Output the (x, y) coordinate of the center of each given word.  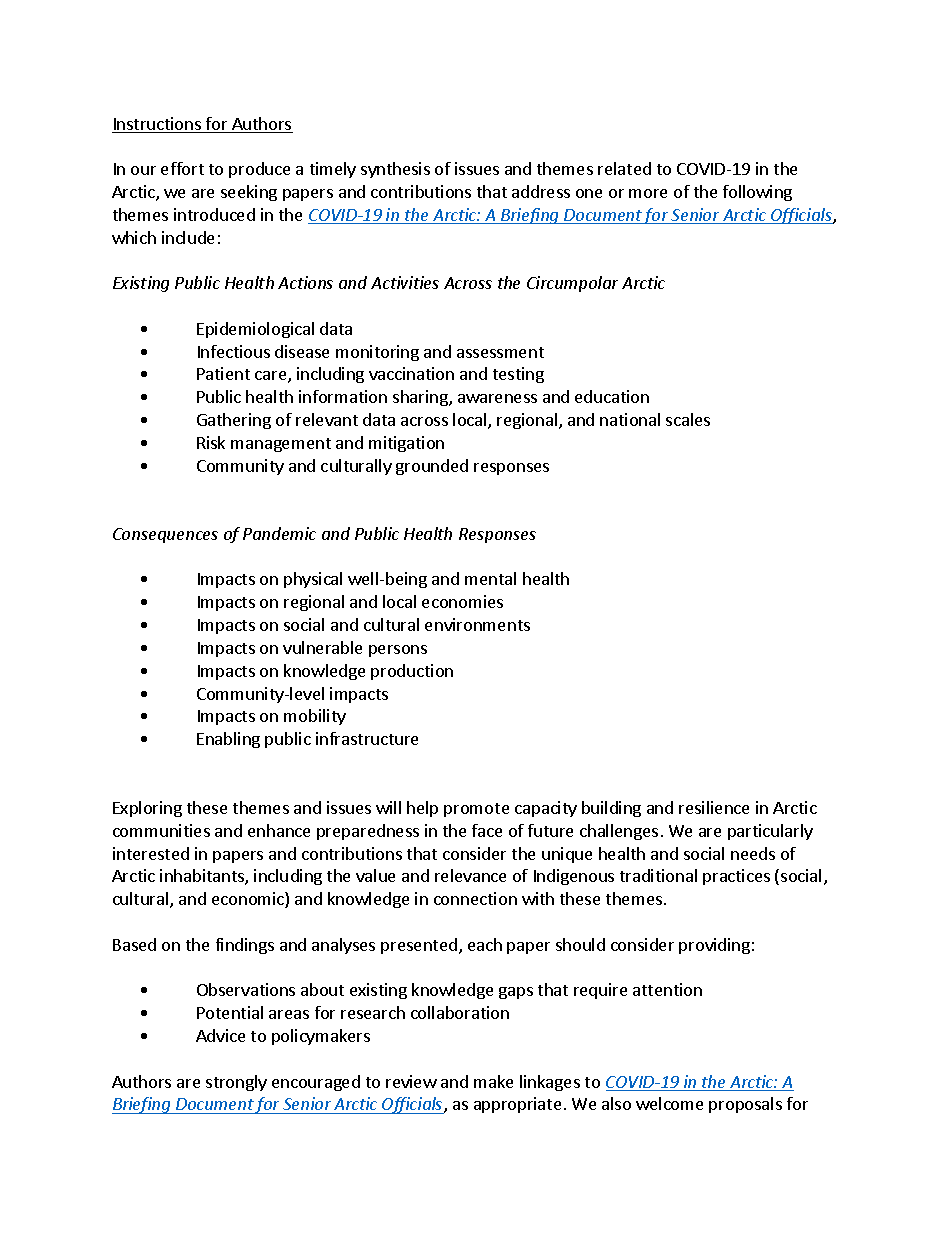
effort (182, 168)
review (411, 1081)
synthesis (395, 170)
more (648, 193)
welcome (669, 1103)
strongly (236, 1083)
